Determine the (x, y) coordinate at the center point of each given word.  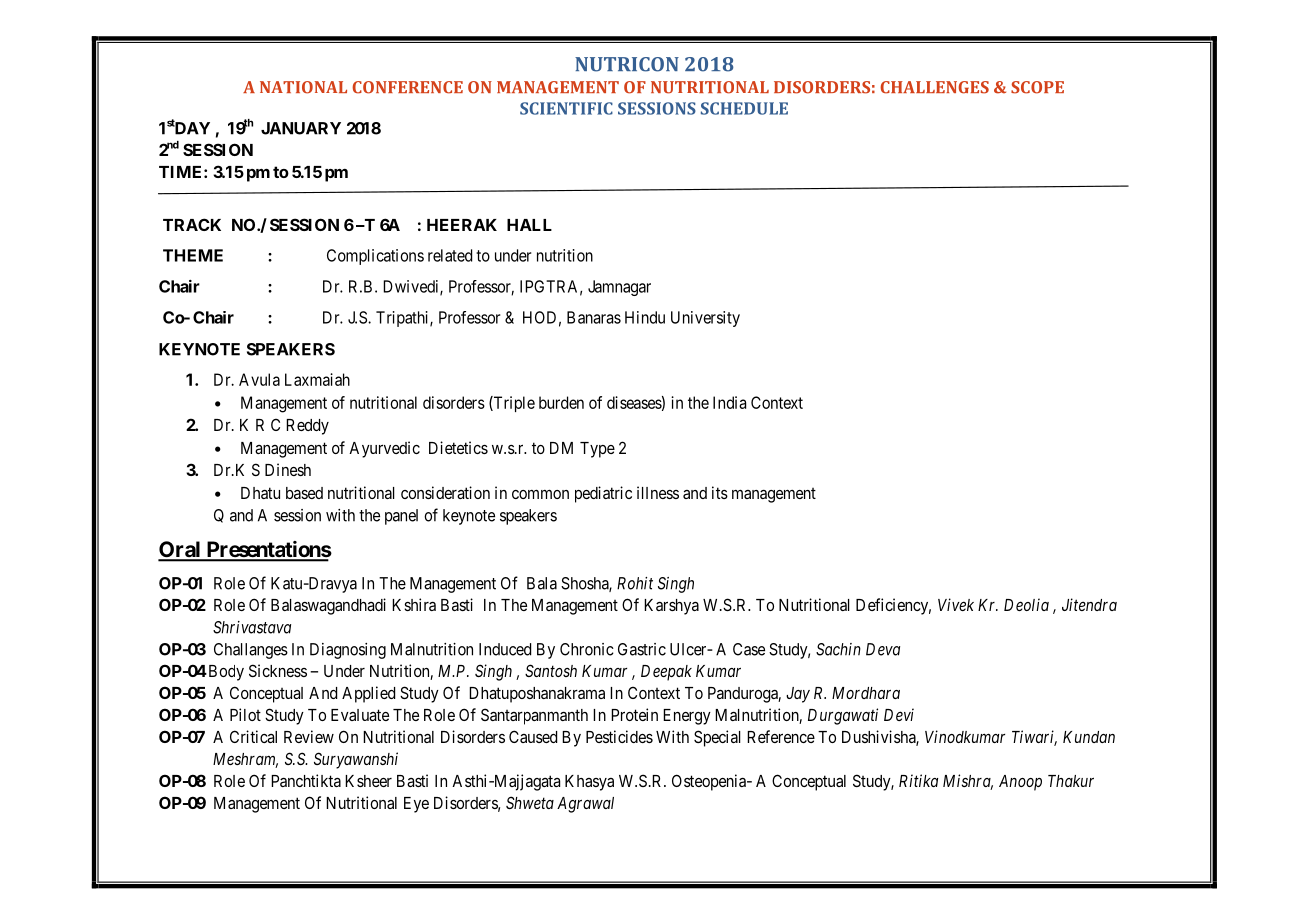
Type (597, 450)
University (705, 319)
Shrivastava (252, 627)
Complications (375, 257)
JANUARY (301, 128)
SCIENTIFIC (566, 108)
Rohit (635, 583)
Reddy (307, 427)
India (729, 402)
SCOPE (1037, 87)
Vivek (956, 604)
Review (309, 736)
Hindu (645, 317)
